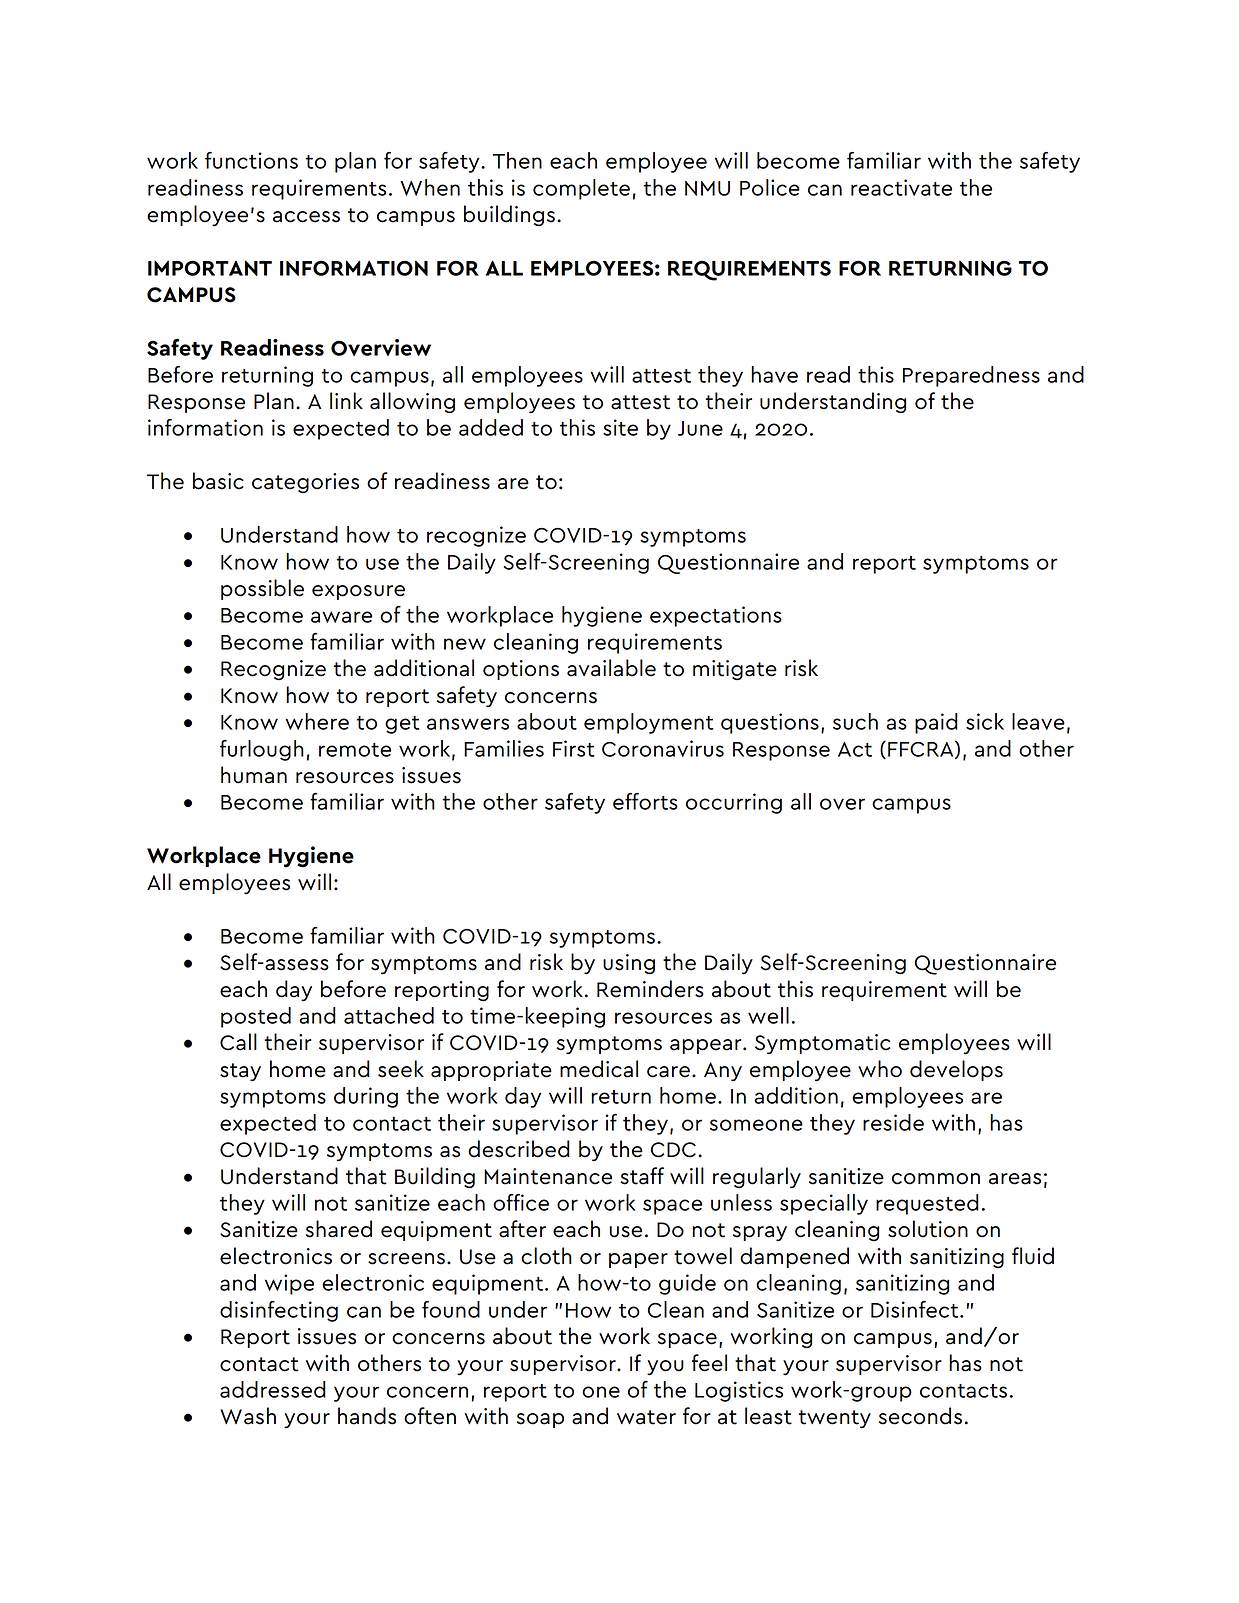 The image size is (1239, 1603). I want to click on paid, so click(936, 723).
